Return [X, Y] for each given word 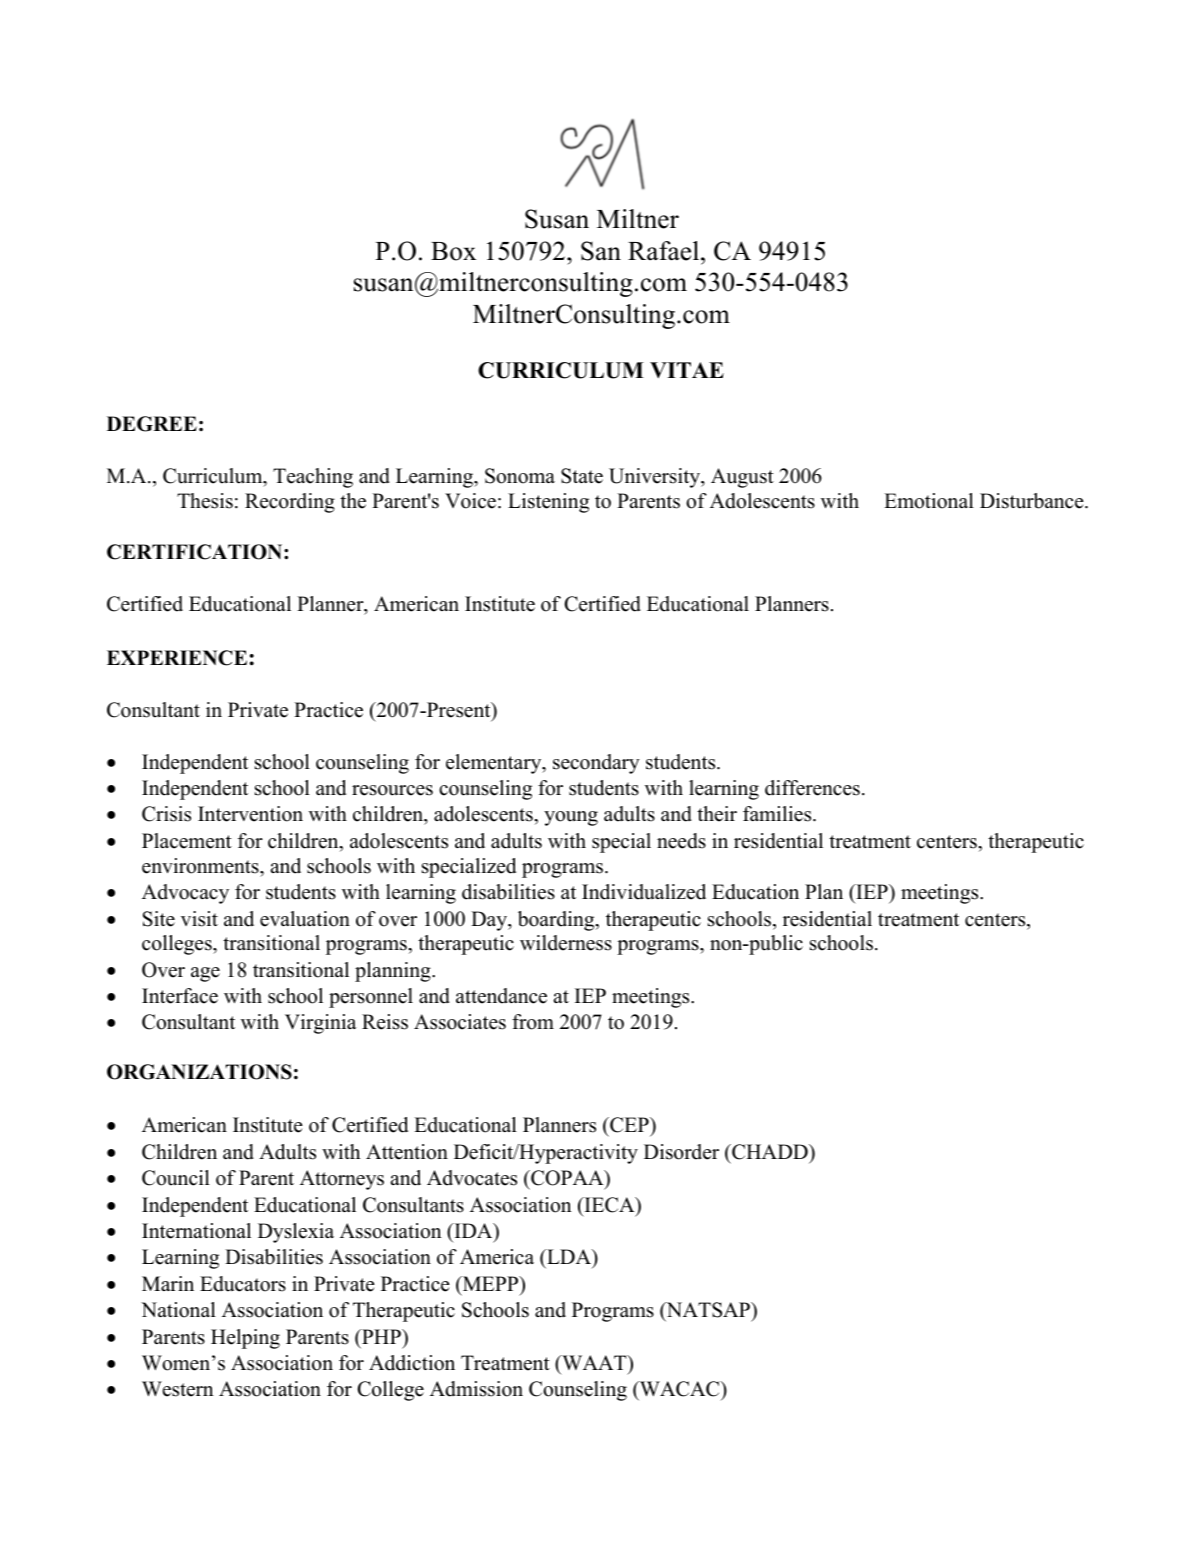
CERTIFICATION [196, 552]
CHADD [770, 1152]
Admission [476, 1389]
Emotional [929, 501]
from [533, 1022]
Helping [245, 1339]
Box [453, 251]
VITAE [687, 370]
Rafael [665, 251]
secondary [596, 764]
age [205, 974]
